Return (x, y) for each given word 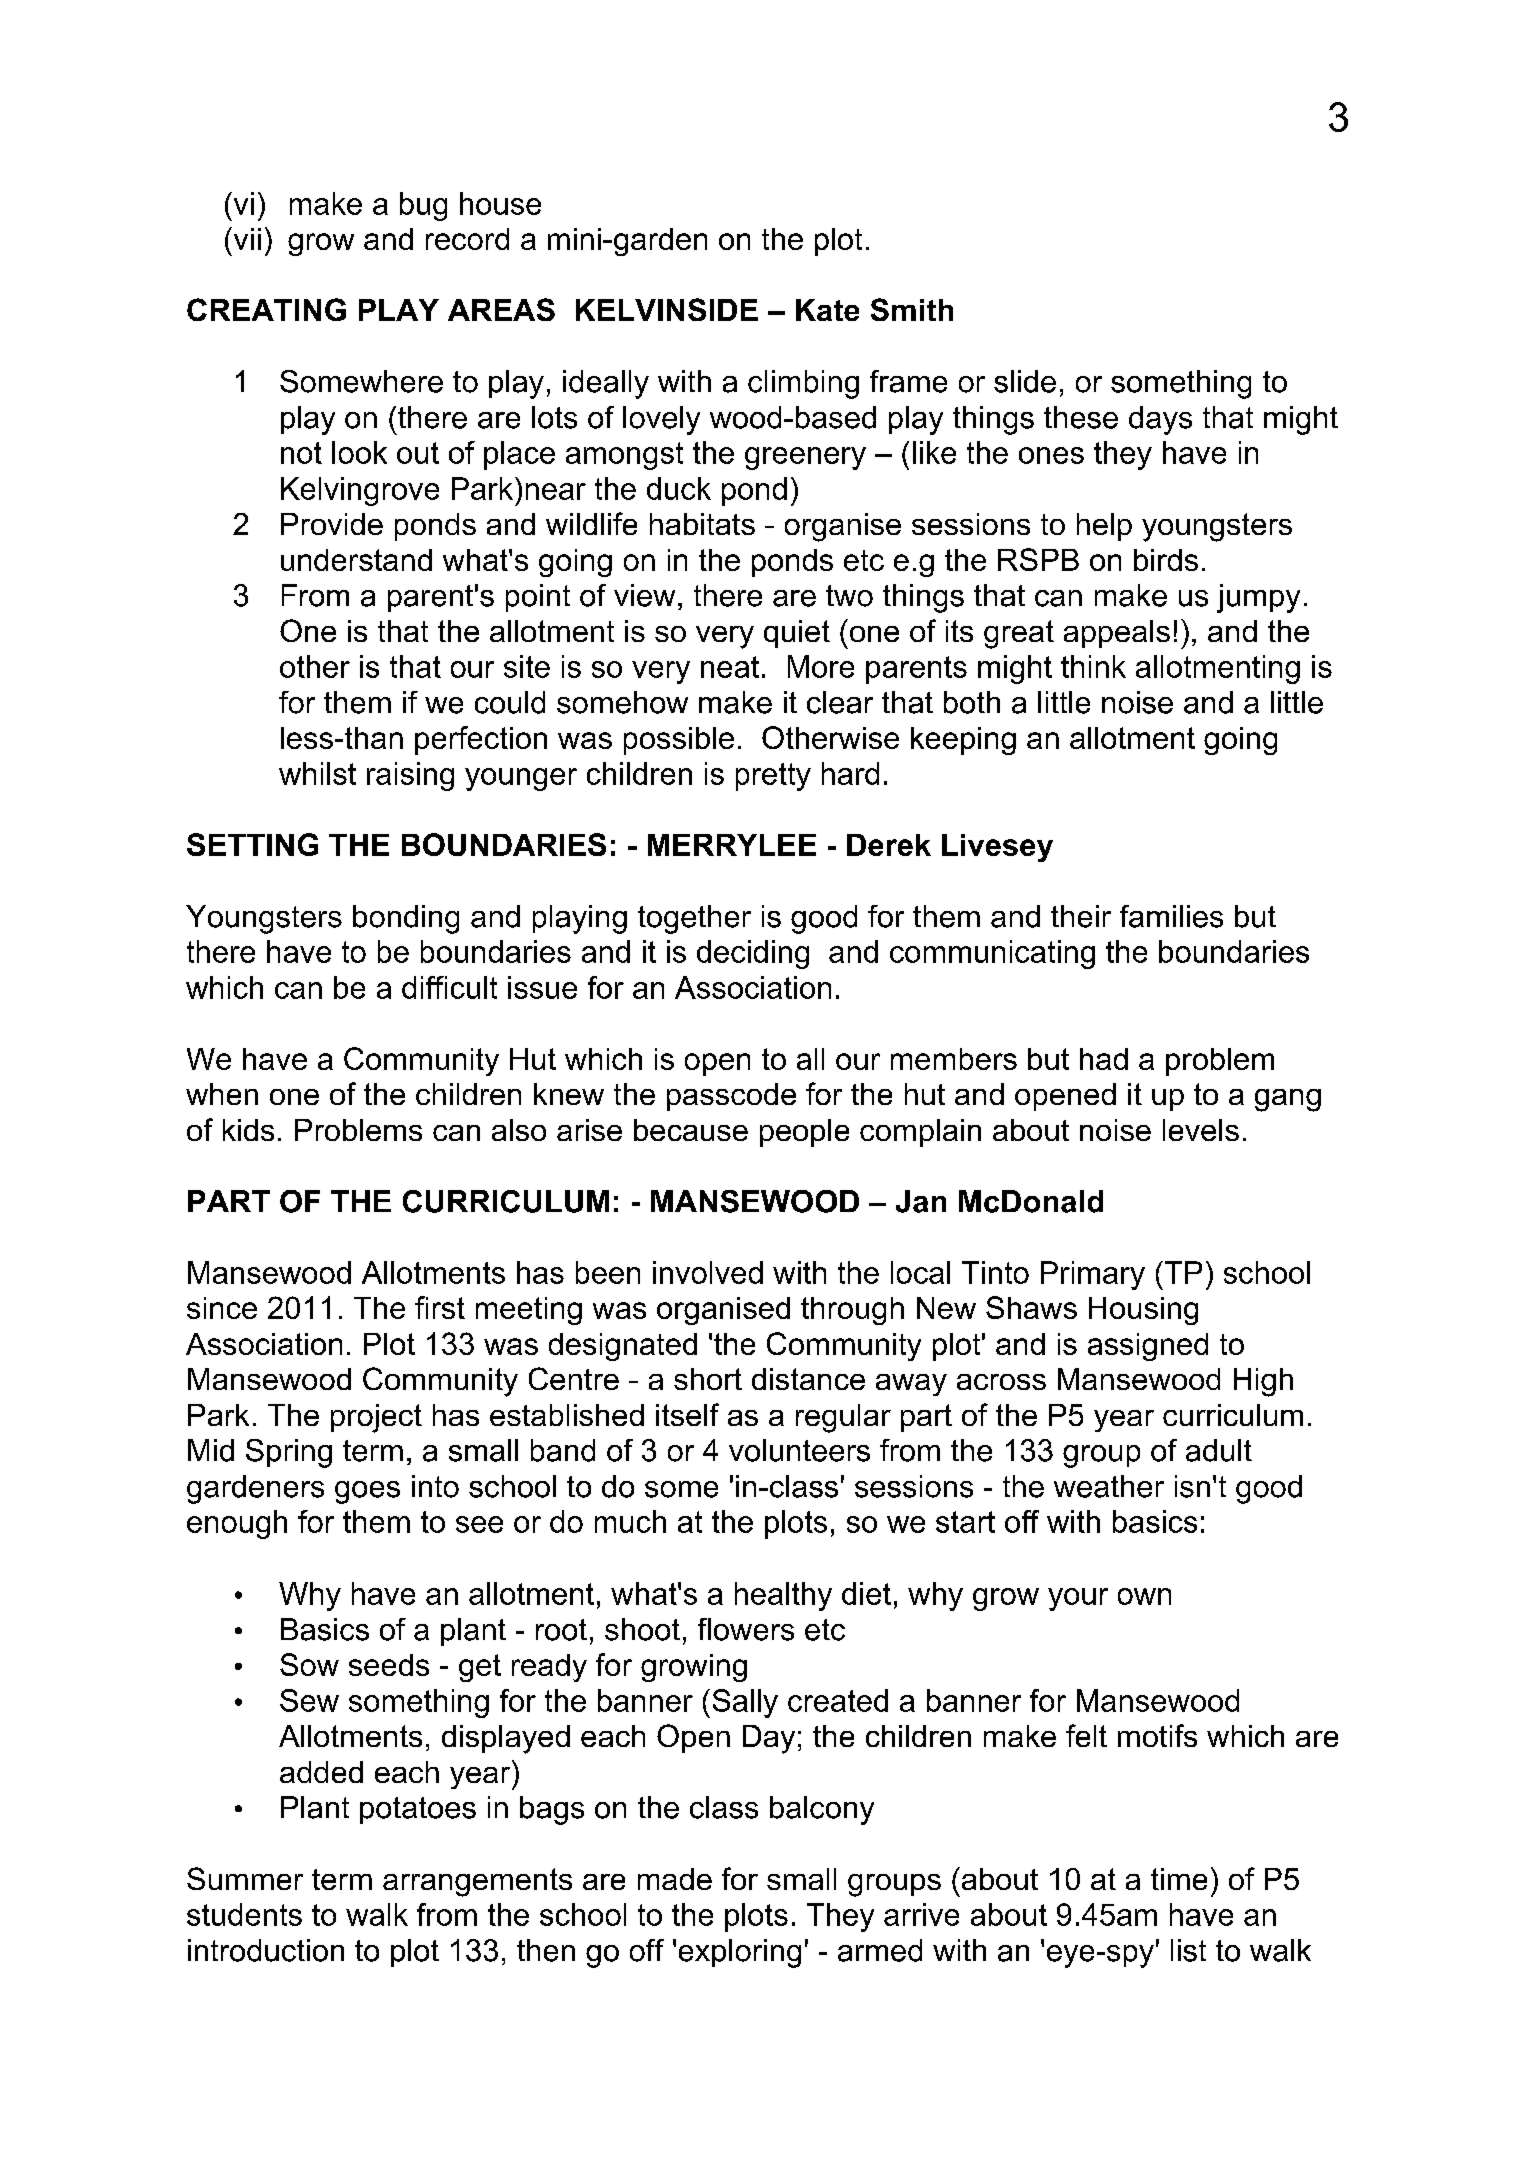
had (1104, 1059)
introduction (266, 1950)
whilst (317, 773)
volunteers (799, 1450)
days (1160, 420)
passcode (731, 1097)
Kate (827, 310)
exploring (740, 1953)
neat (730, 667)
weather (1109, 1486)
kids (248, 1130)
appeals (1117, 634)
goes (367, 1492)
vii (246, 238)
